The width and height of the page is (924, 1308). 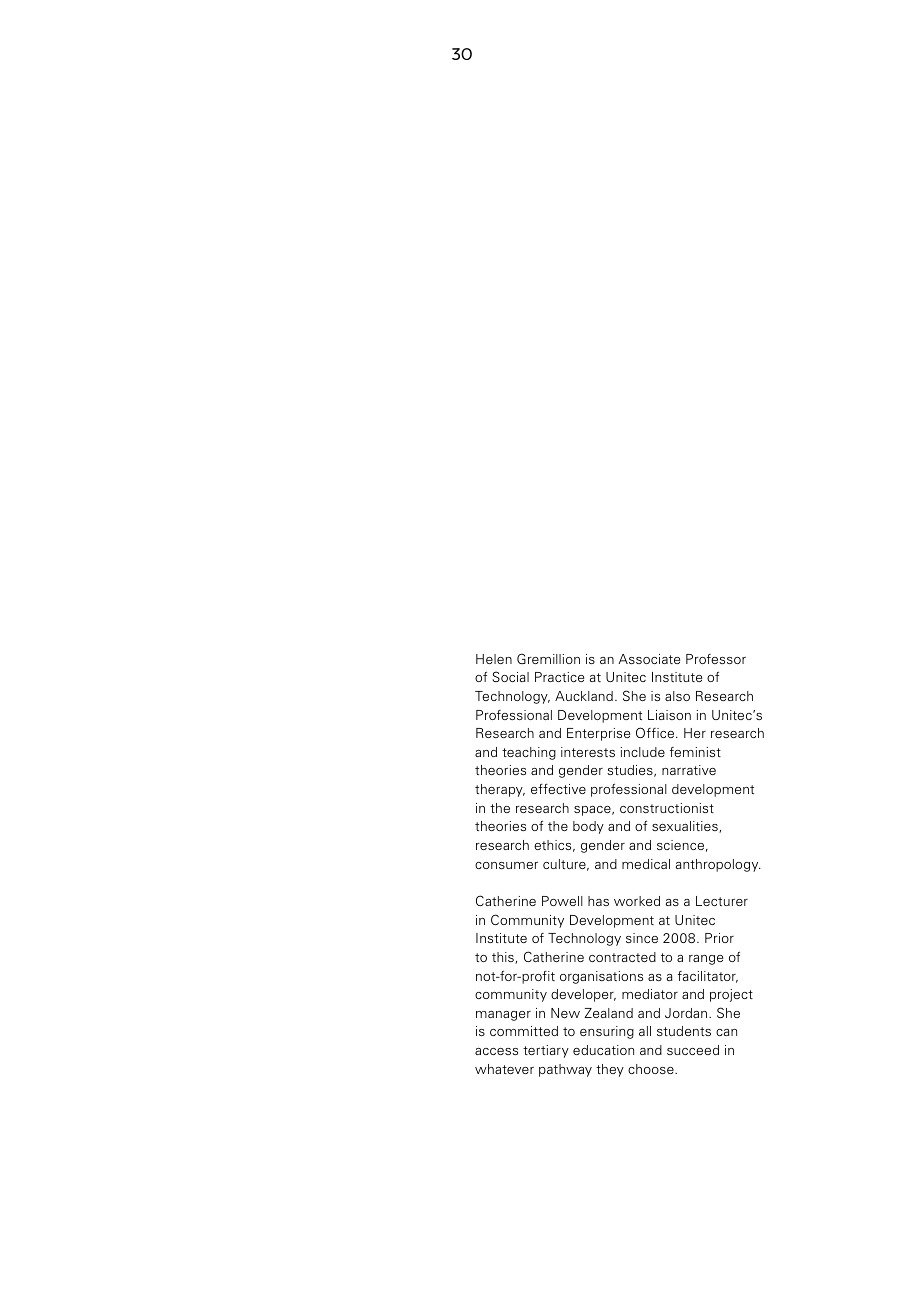 What do you see at coordinates (603, 1050) in the page?
I see `education` at bounding box center [603, 1050].
